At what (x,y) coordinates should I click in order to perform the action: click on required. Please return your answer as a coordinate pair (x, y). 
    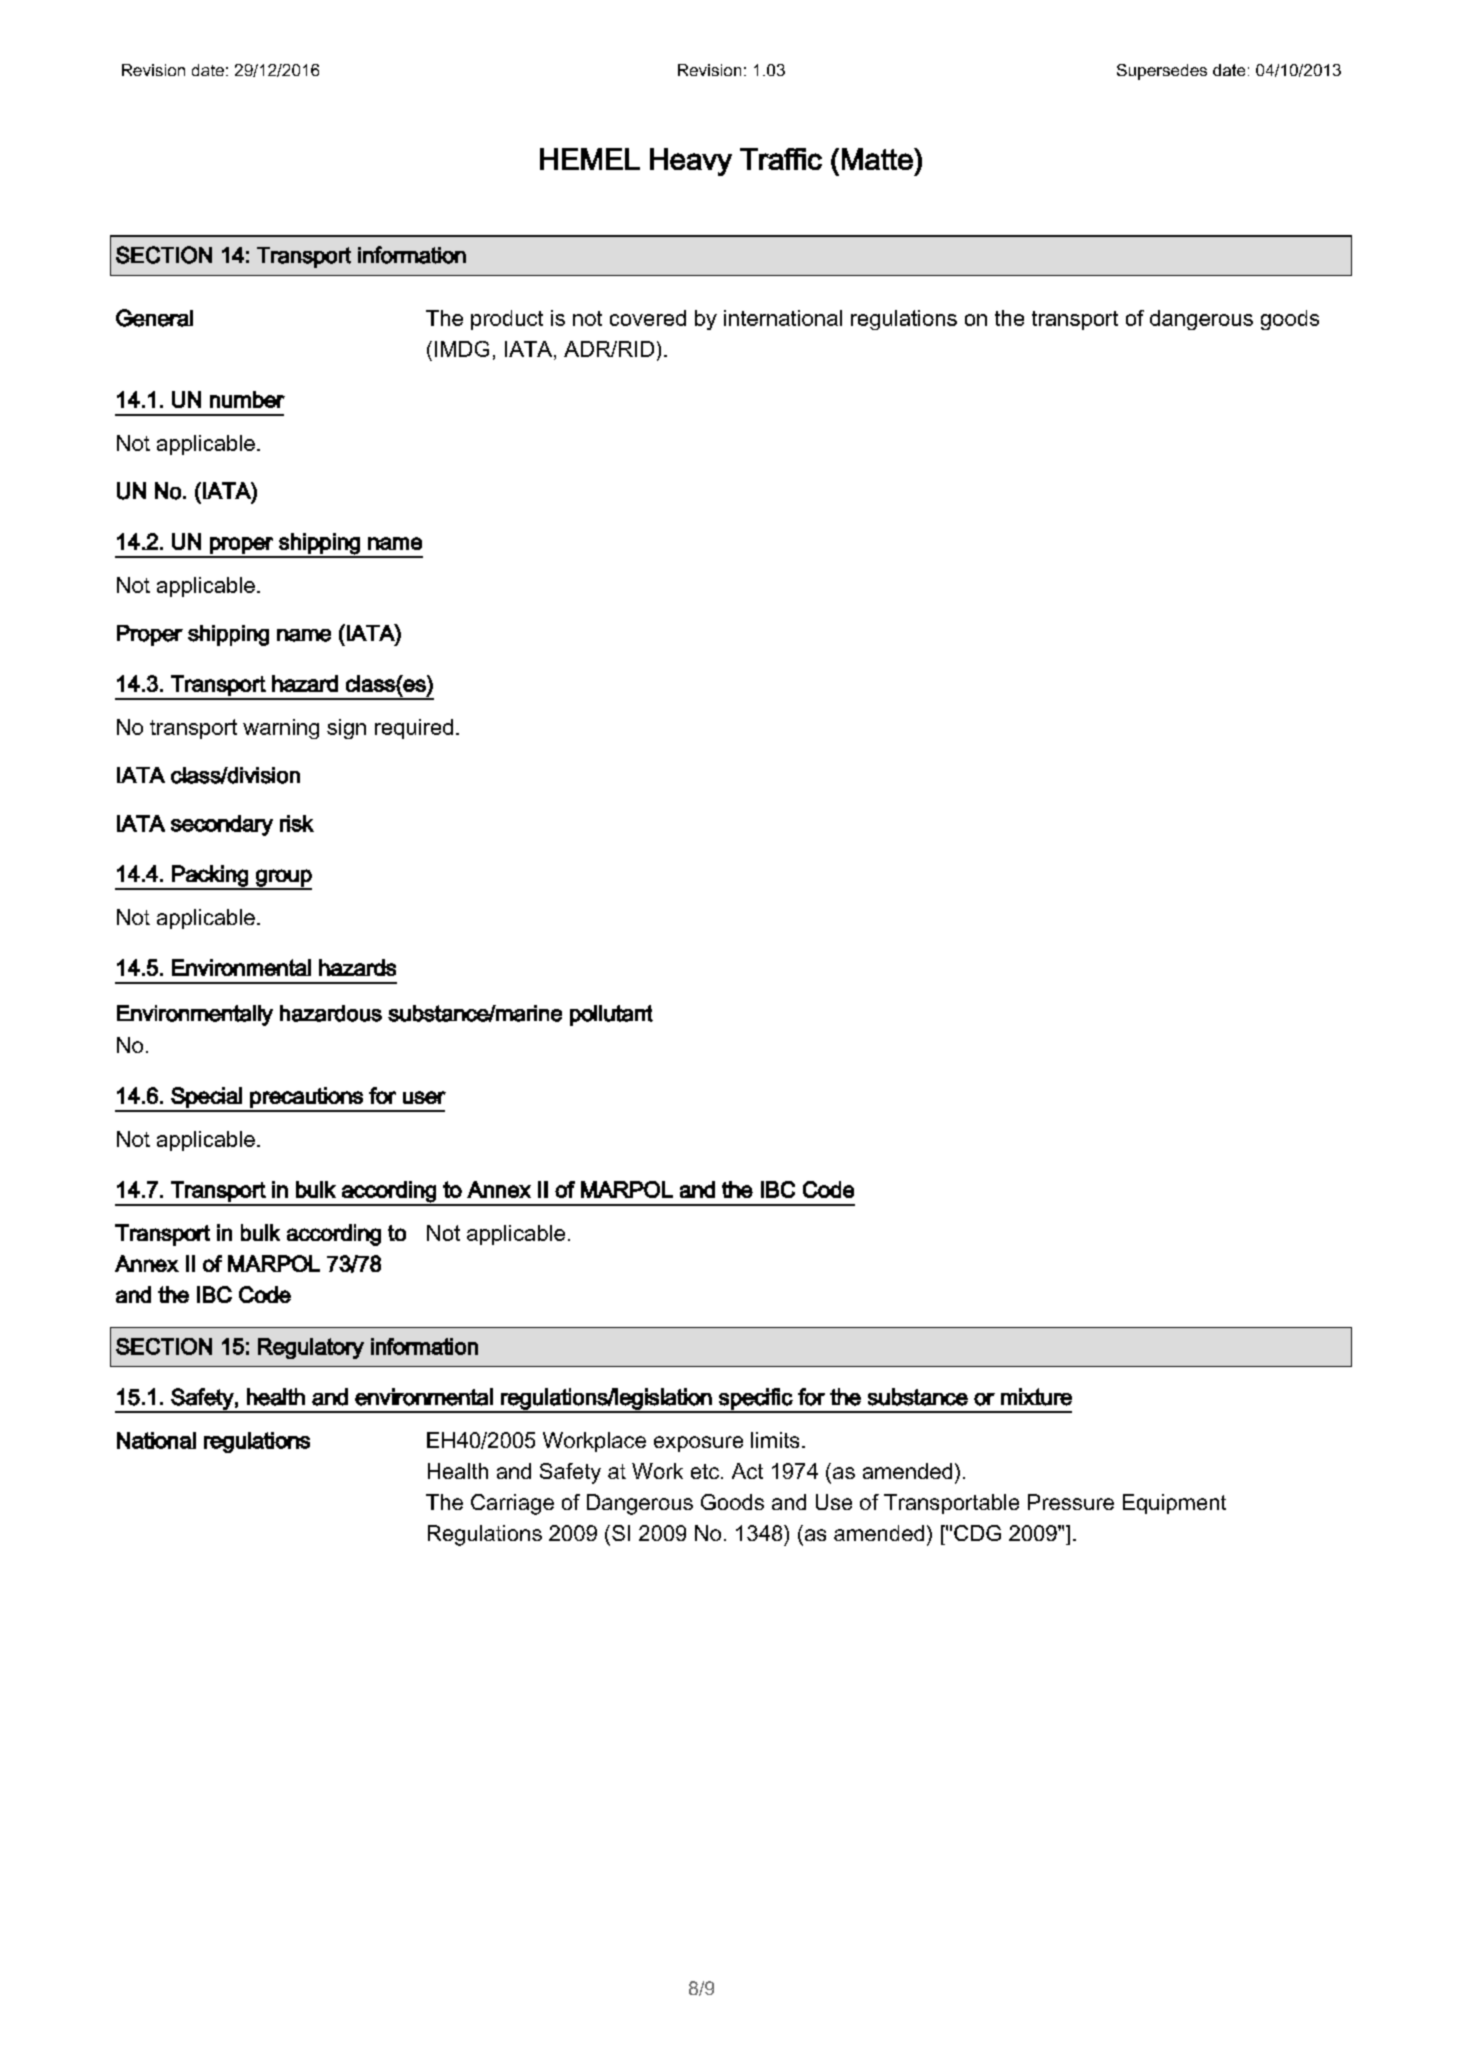
    Looking at the image, I should click on (414, 729).
